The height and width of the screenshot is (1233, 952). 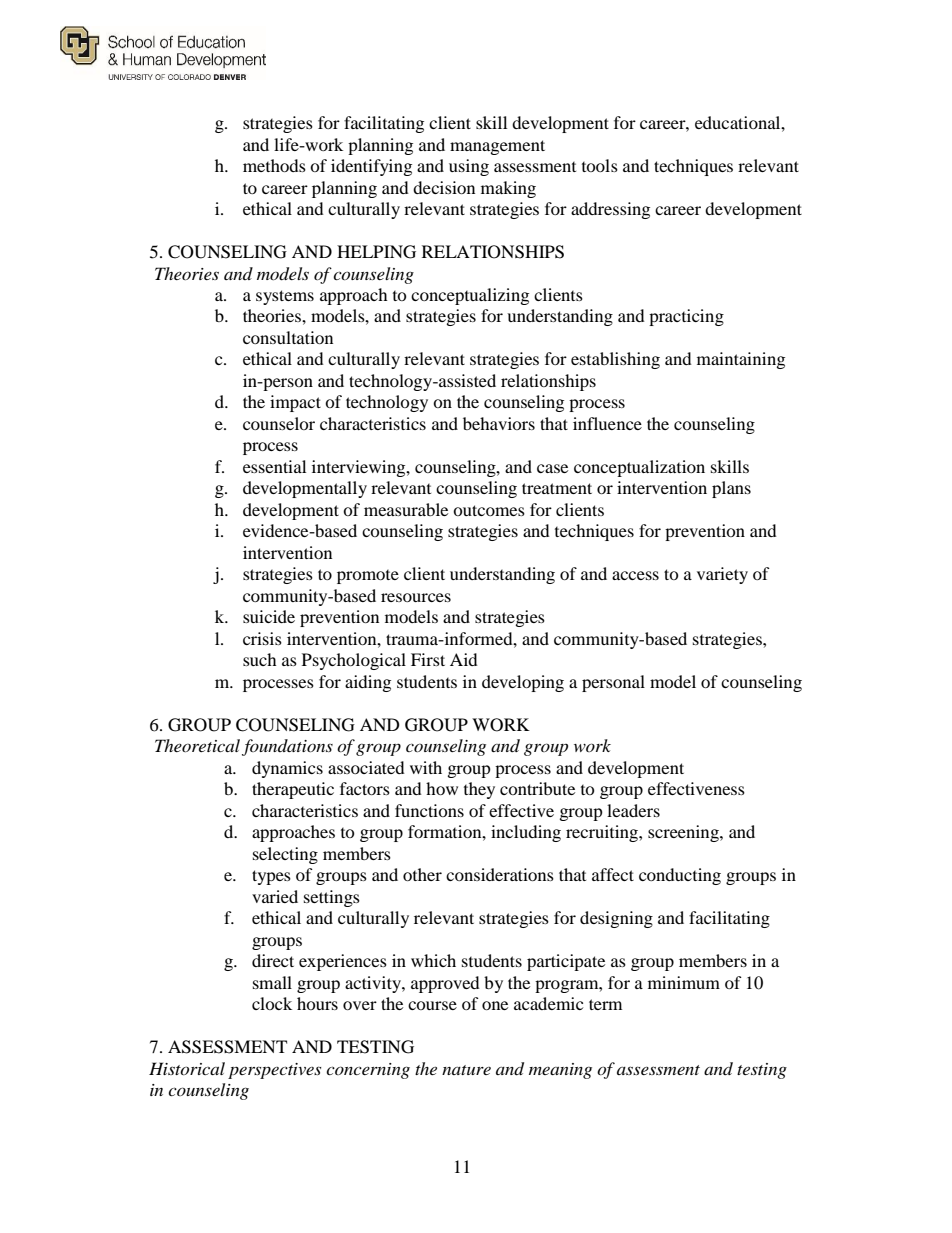 What do you see at coordinates (500, 874) in the screenshot?
I see `considerations` at bounding box center [500, 874].
